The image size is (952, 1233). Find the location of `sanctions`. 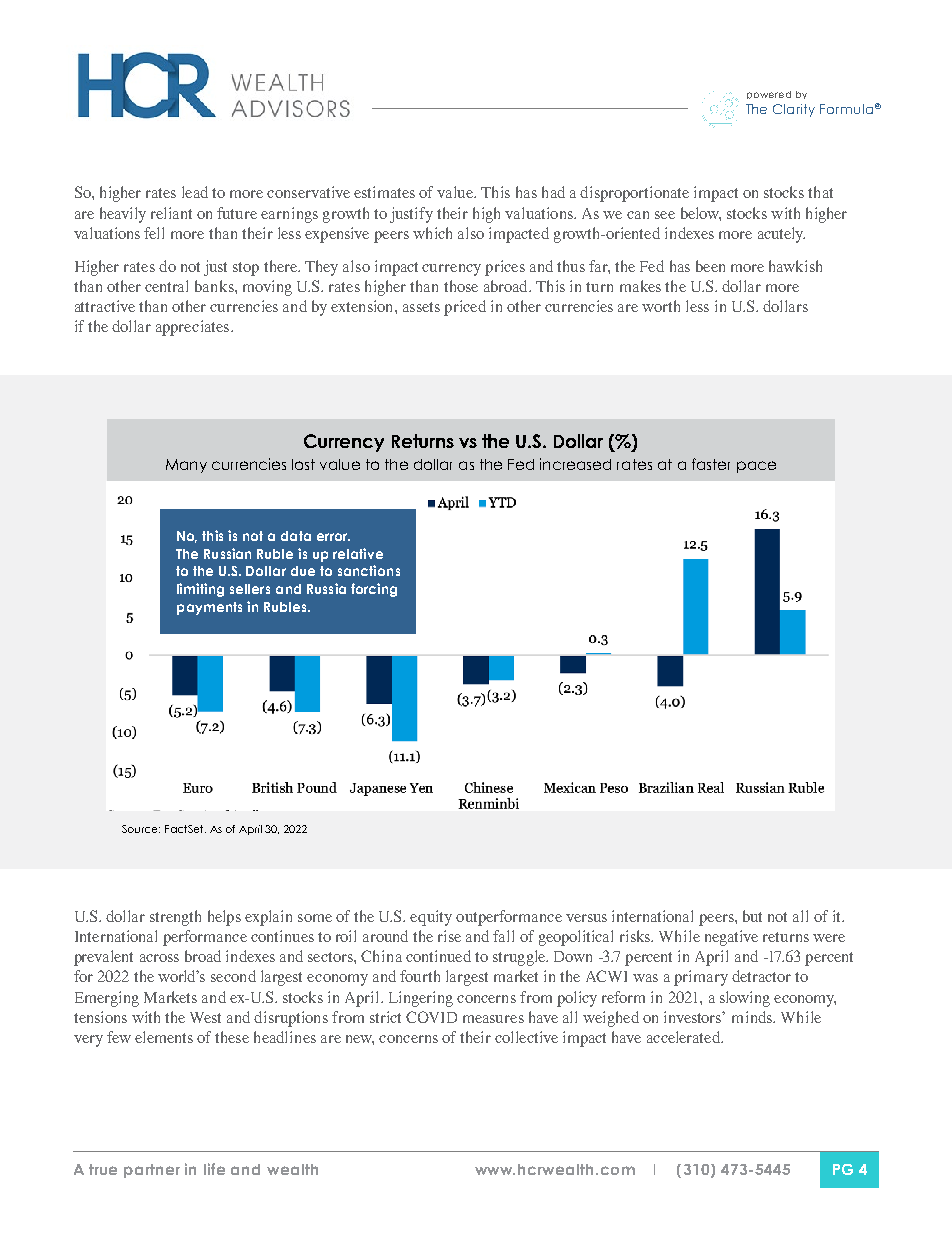

sanctions is located at coordinates (369, 570).
